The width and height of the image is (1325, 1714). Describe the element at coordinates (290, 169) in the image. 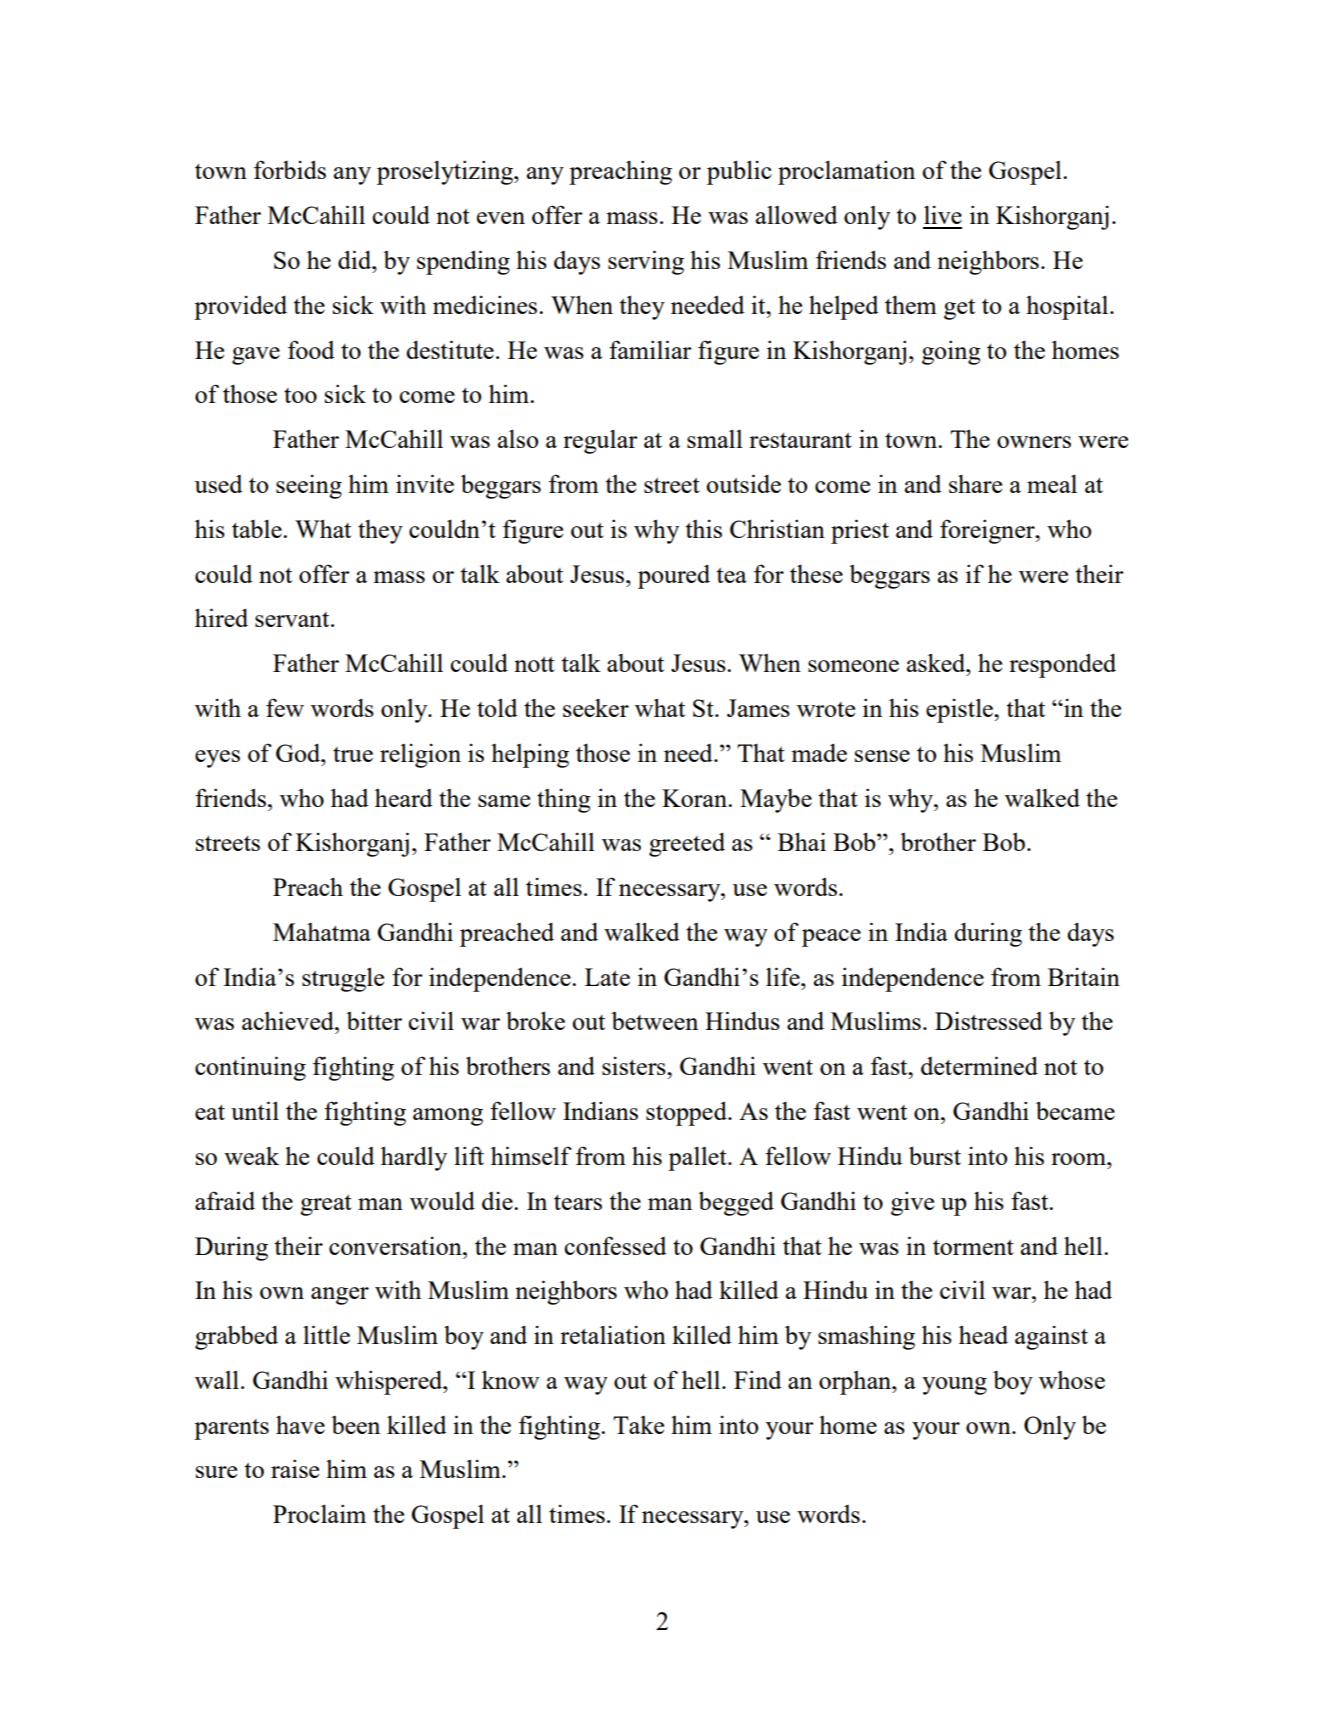

I see `forbids` at that location.
